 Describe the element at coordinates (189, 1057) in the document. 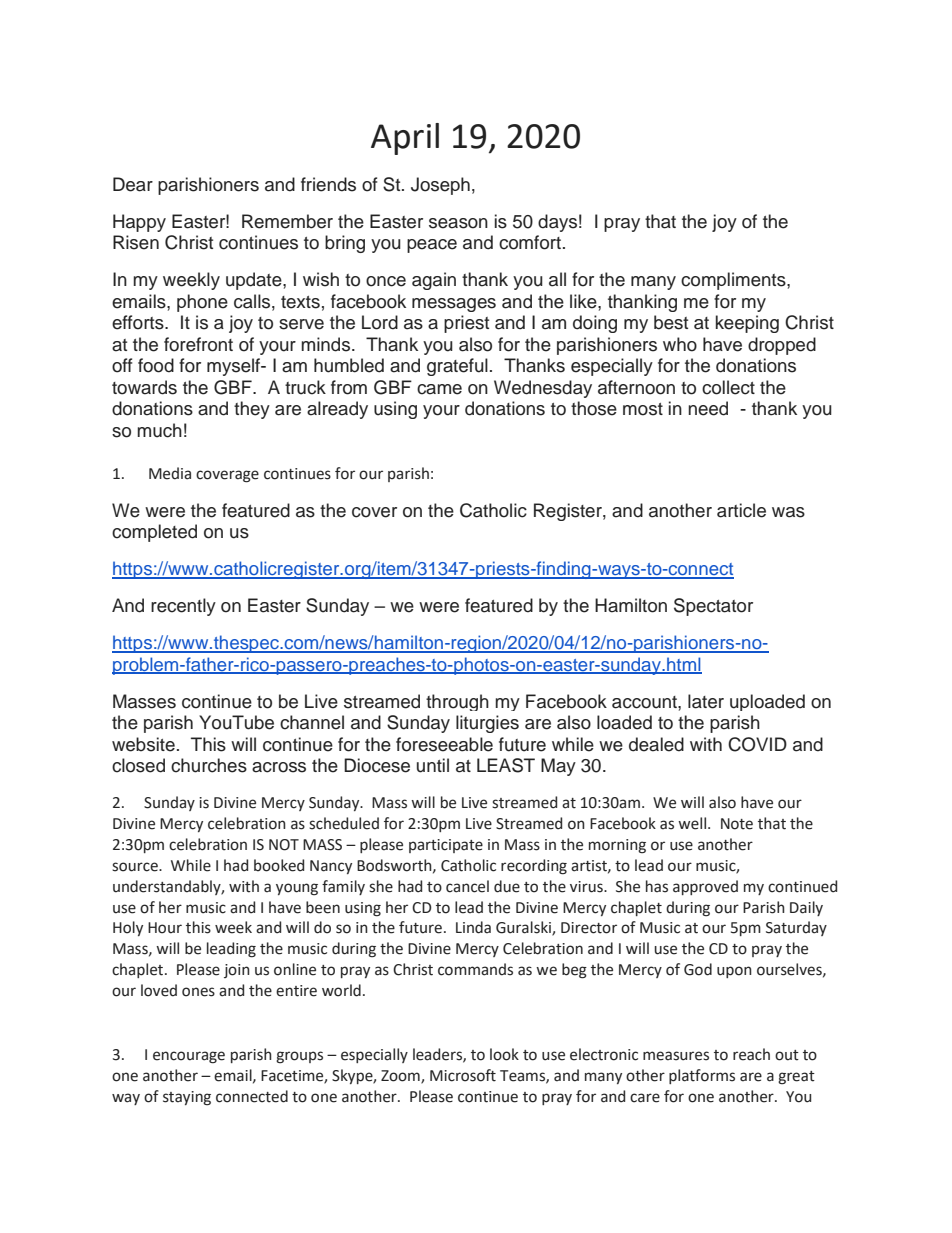

I see `encourage` at that location.
